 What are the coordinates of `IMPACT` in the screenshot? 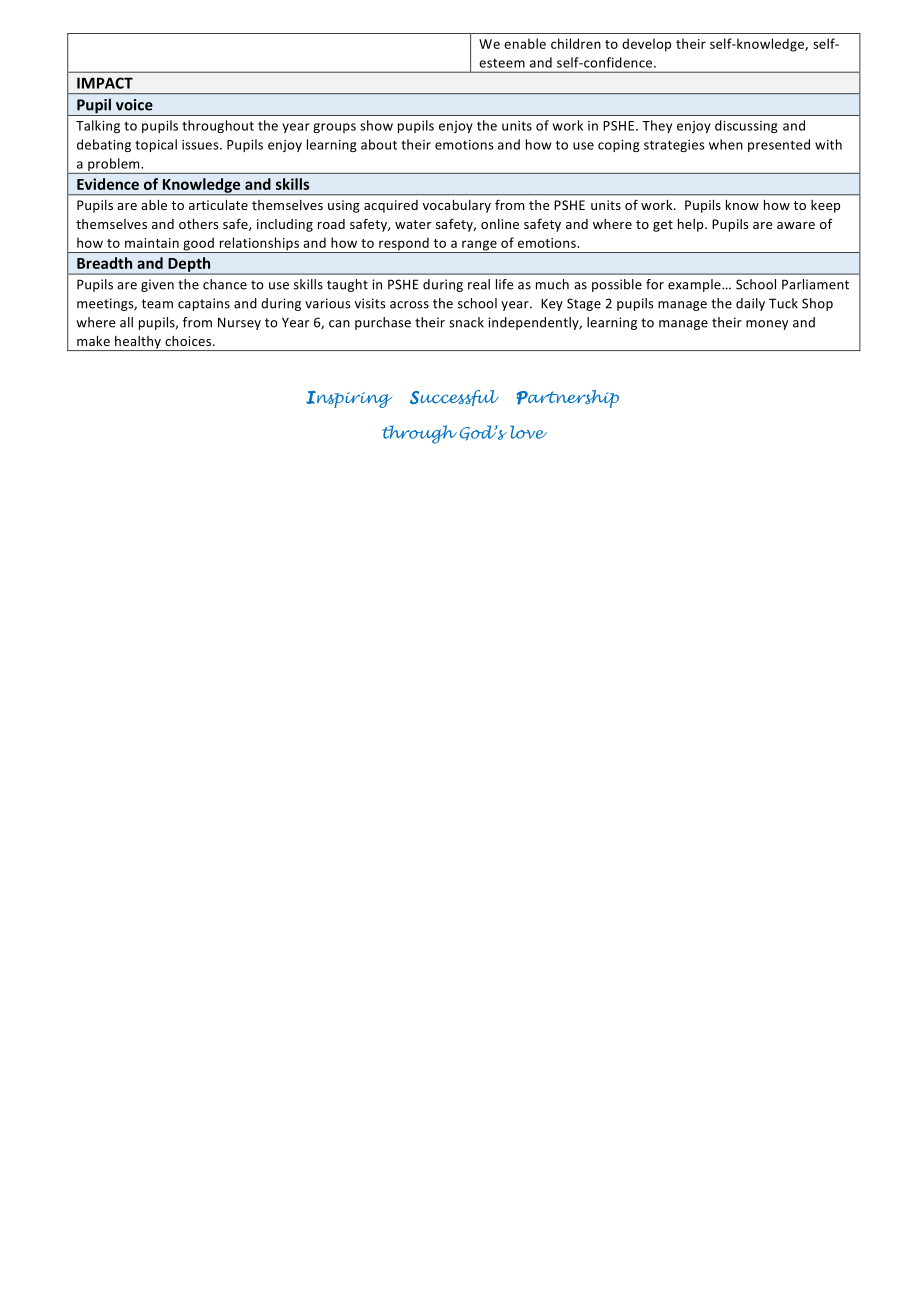 It's located at (105, 83).
